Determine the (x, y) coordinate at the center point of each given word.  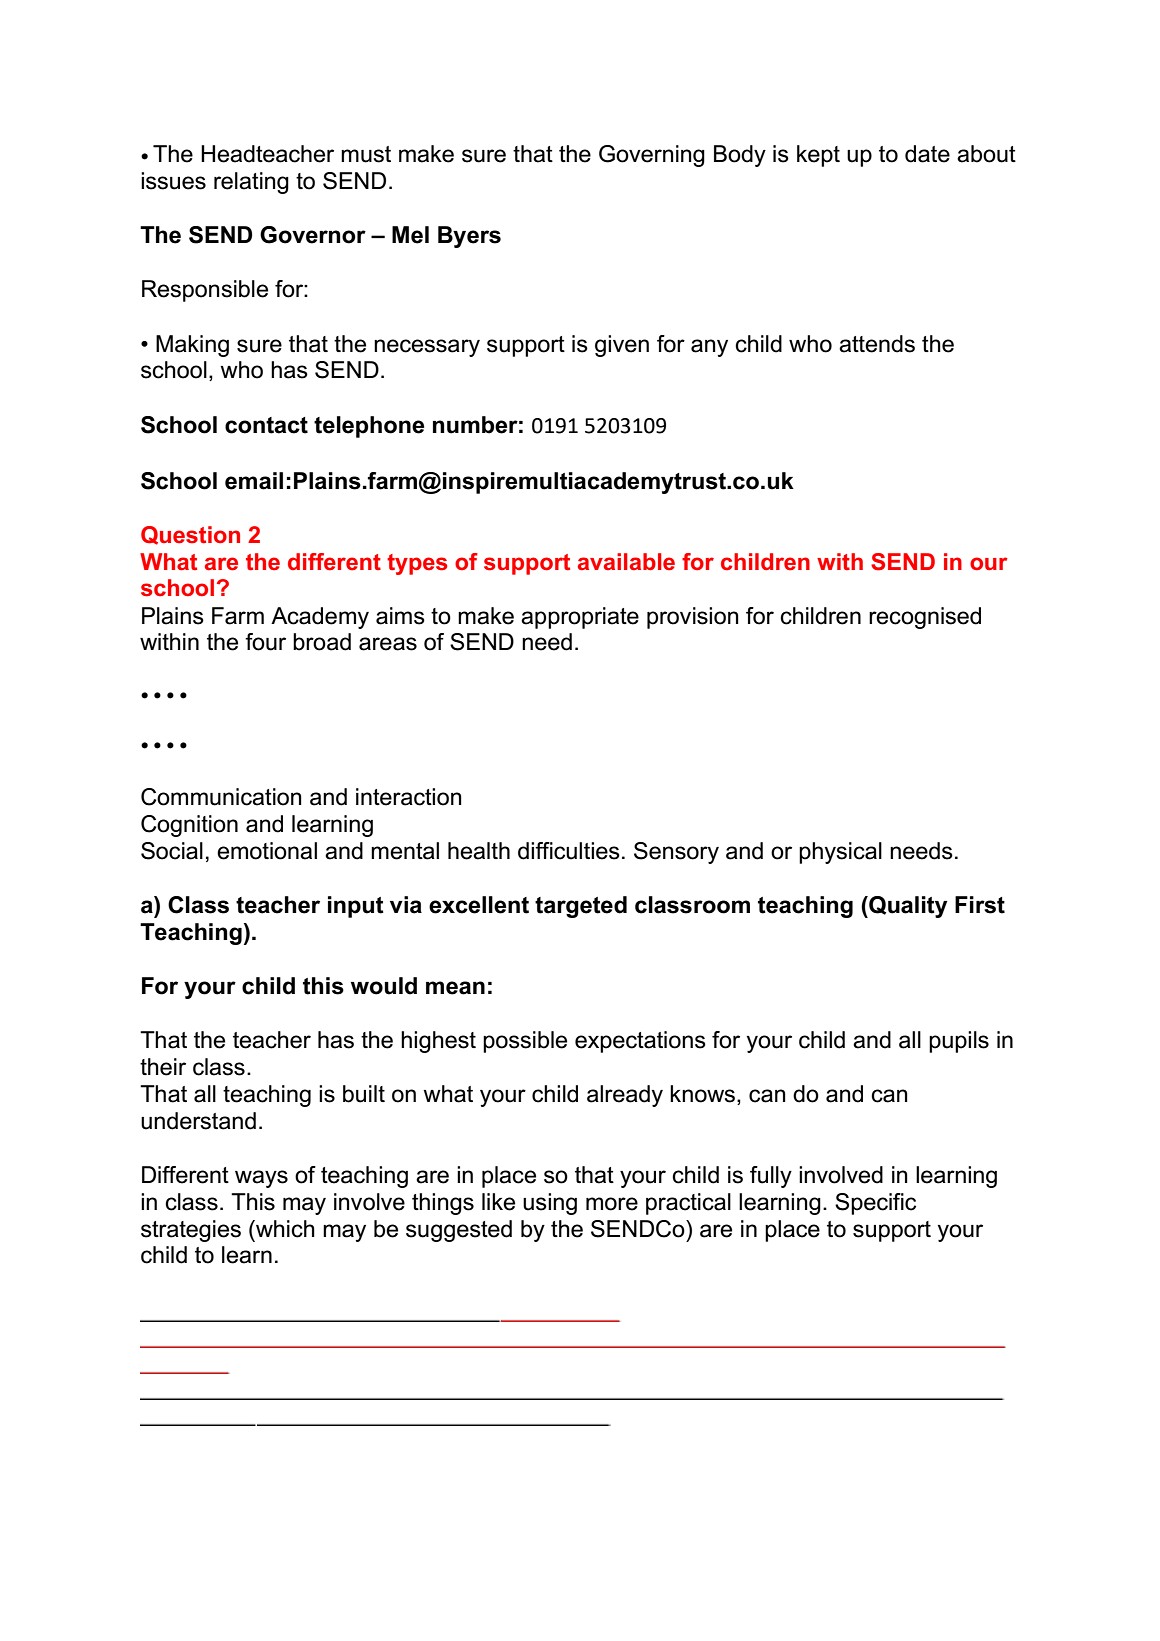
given (622, 346)
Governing (652, 156)
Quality (907, 907)
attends (877, 344)
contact (266, 425)
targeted (581, 907)
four (265, 642)
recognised (925, 618)
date (927, 154)
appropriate (580, 618)
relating (251, 183)
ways (261, 1179)
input (356, 907)
